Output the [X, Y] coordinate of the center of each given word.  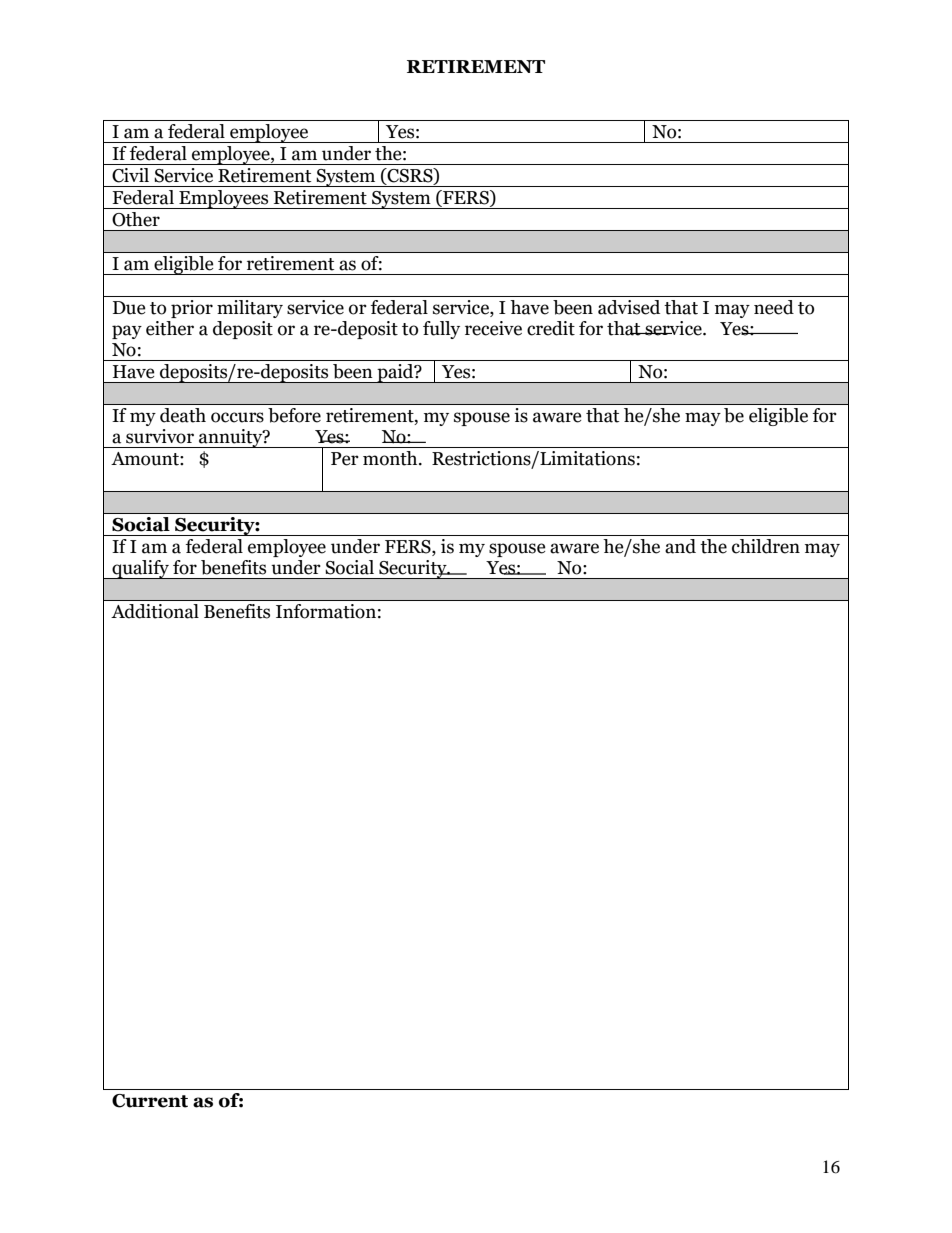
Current [150, 1101]
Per [345, 459]
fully [441, 330]
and [680, 546]
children [766, 546]
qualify [140, 569]
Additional [155, 611]
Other [136, 219]
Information [326, 611]
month [391, 458]
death [183, 415]
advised [629, 307]
